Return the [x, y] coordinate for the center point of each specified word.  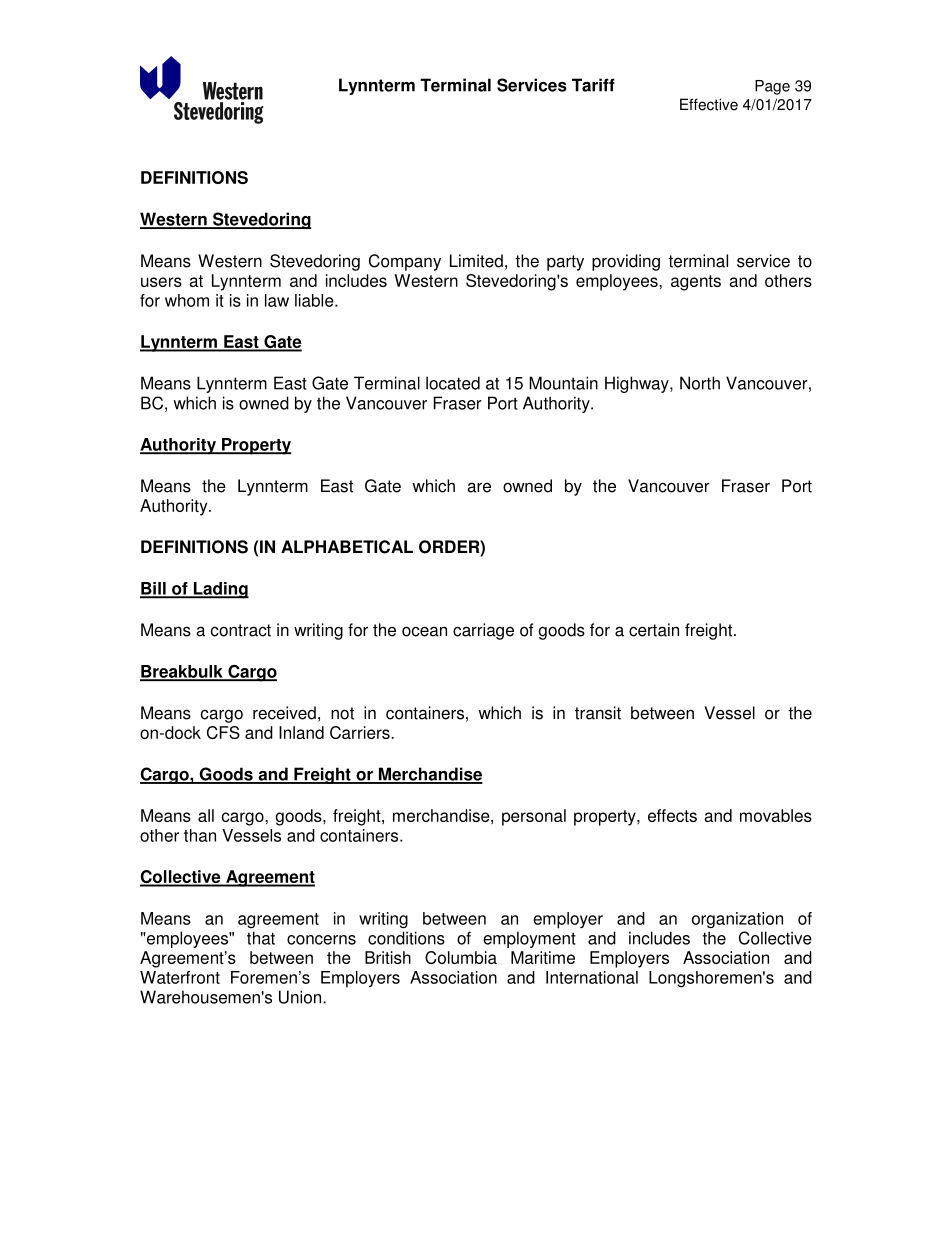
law [277, 300]
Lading [220, 590]
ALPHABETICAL [347, 547]
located [453, 383]
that [261, 938]
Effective [709, 104]
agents [696, 283]
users [161, 282]
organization [737, 920]
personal [534, 817]
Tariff [593, 85]
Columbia [461, 957]
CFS [223, 732]
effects [672, 815]
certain [654, 630]
